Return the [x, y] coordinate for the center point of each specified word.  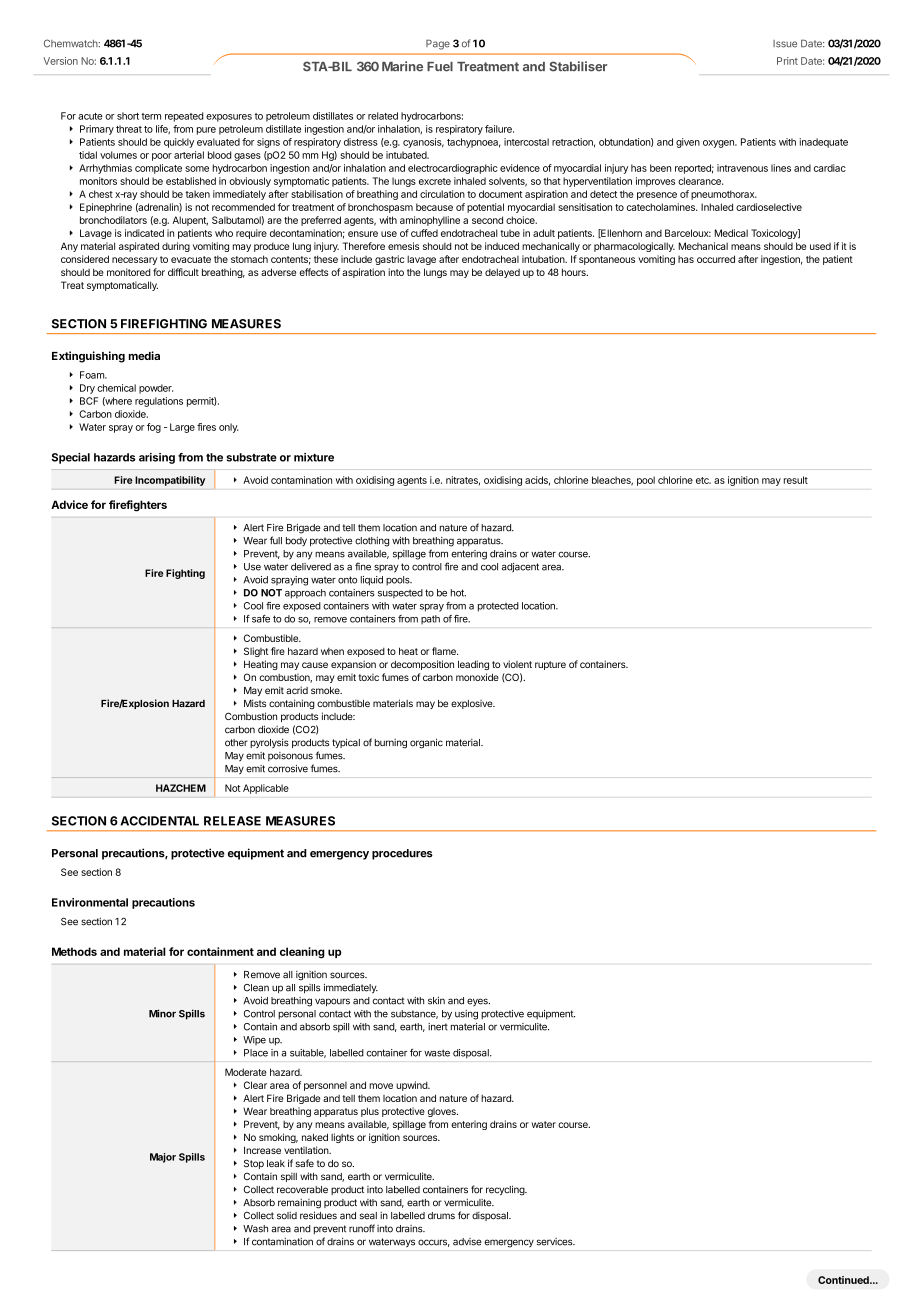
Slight [256, 652]
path [430, 619]
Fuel [440, 67]
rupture [550, 665]
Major [163, 1158]
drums [441, 1216]
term [151, 116]
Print [787, 61]
